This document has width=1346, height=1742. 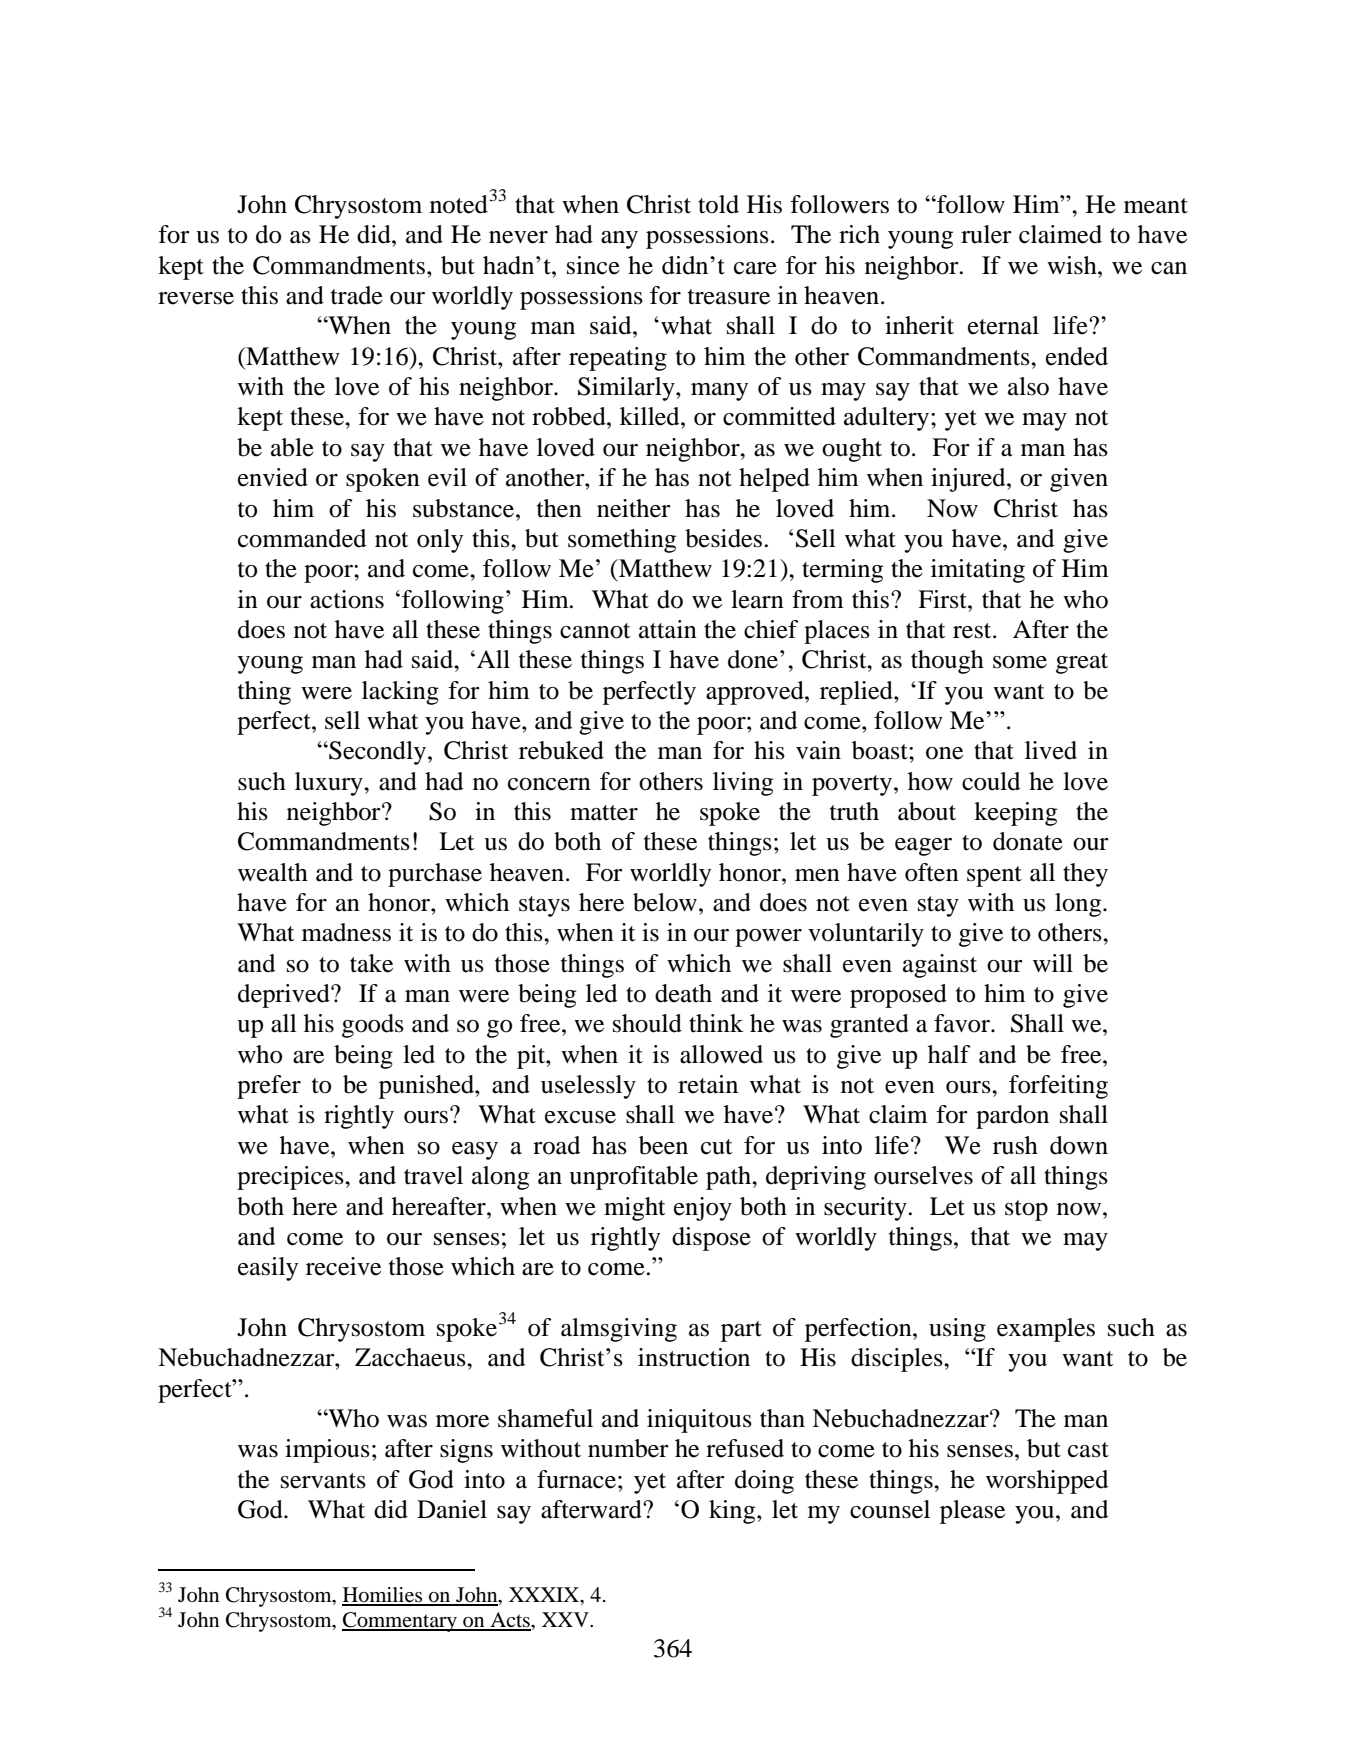 What do you see at coordinates (400, 1622) in the document?
I see `Commentary` at bounding box center [400, 1622].
